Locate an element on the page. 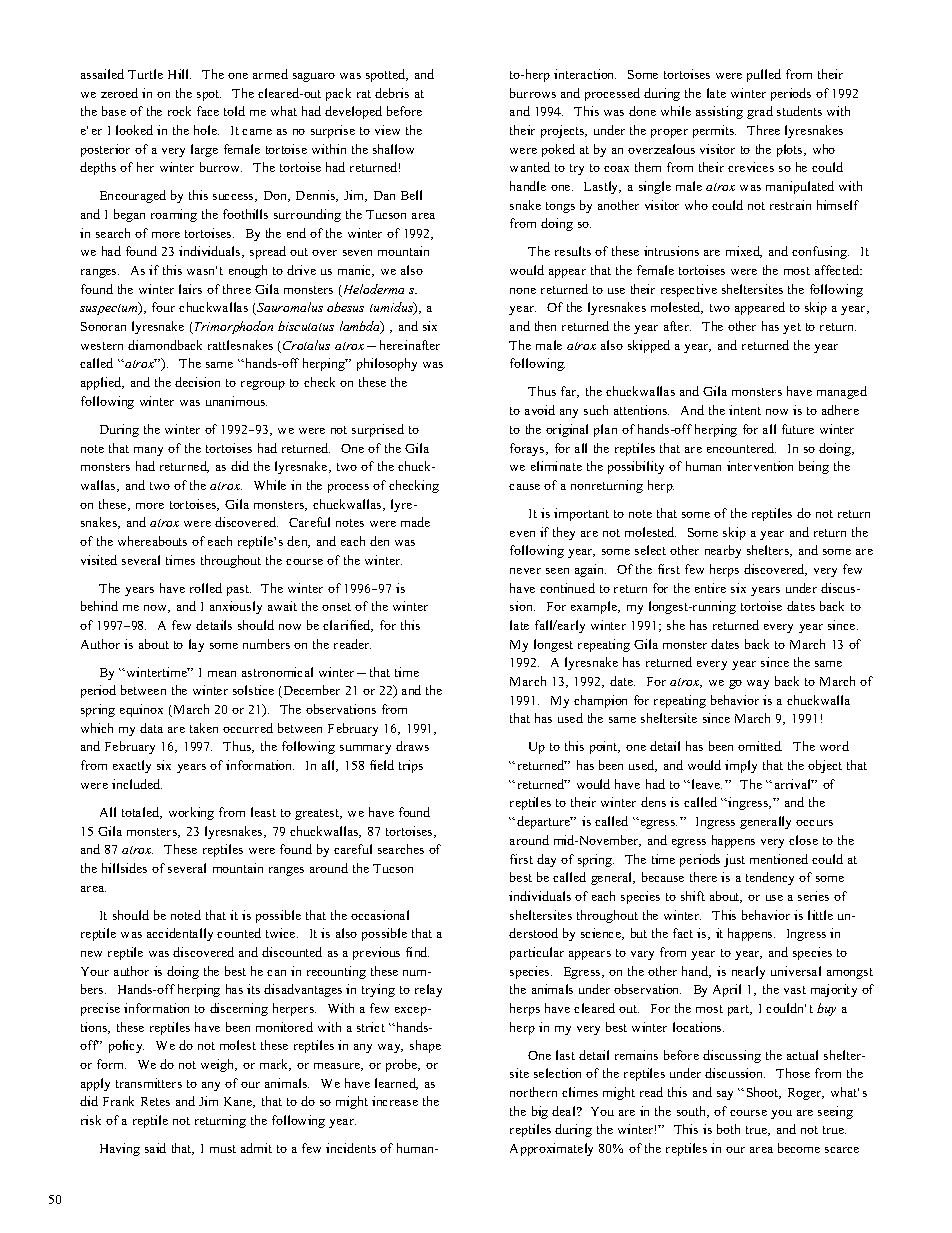 The image size is (952, 1233). grad is located at coordinates (760, 112).
